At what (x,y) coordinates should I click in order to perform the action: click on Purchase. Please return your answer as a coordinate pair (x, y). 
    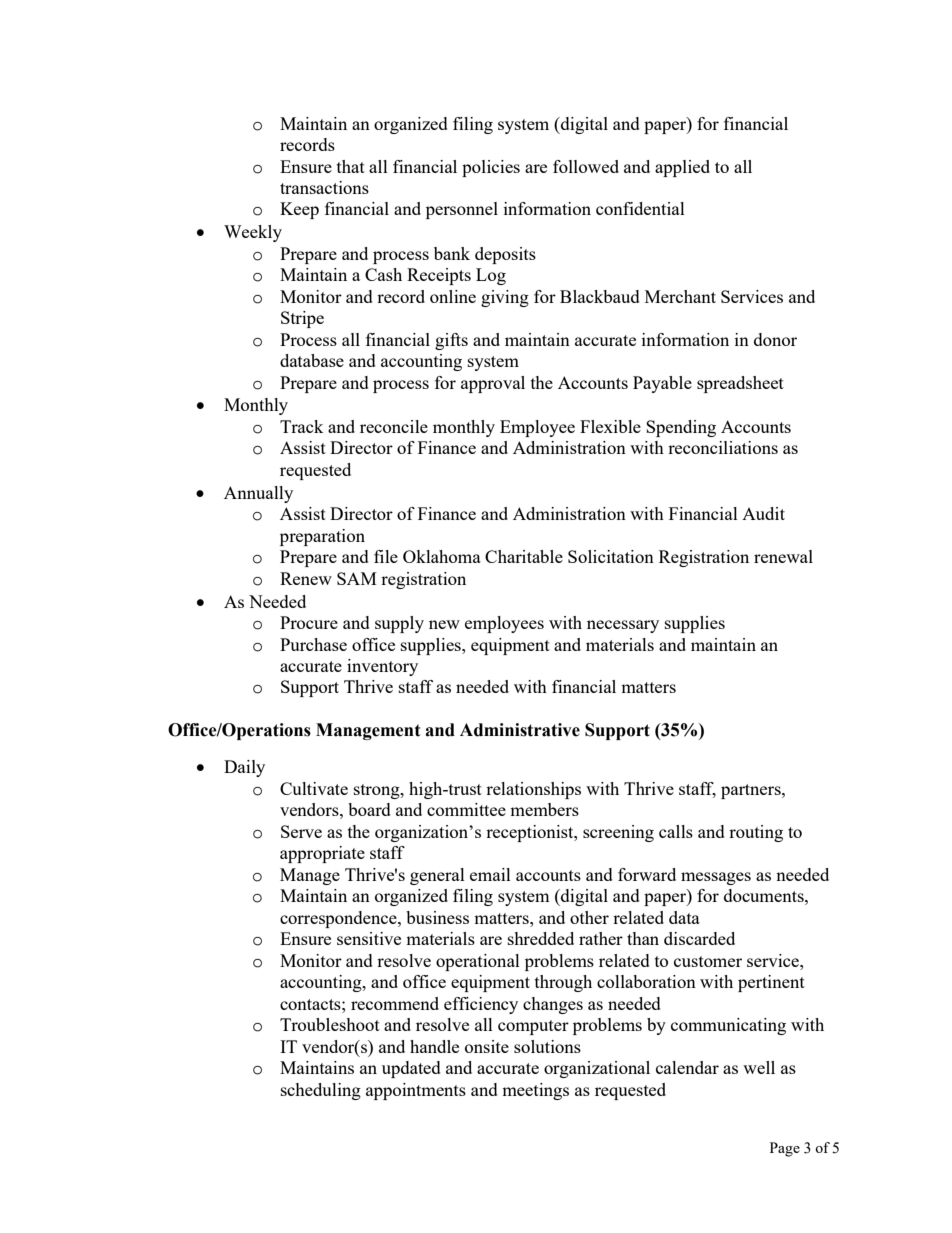
    Looking at the image, I should click on (313, 644).
